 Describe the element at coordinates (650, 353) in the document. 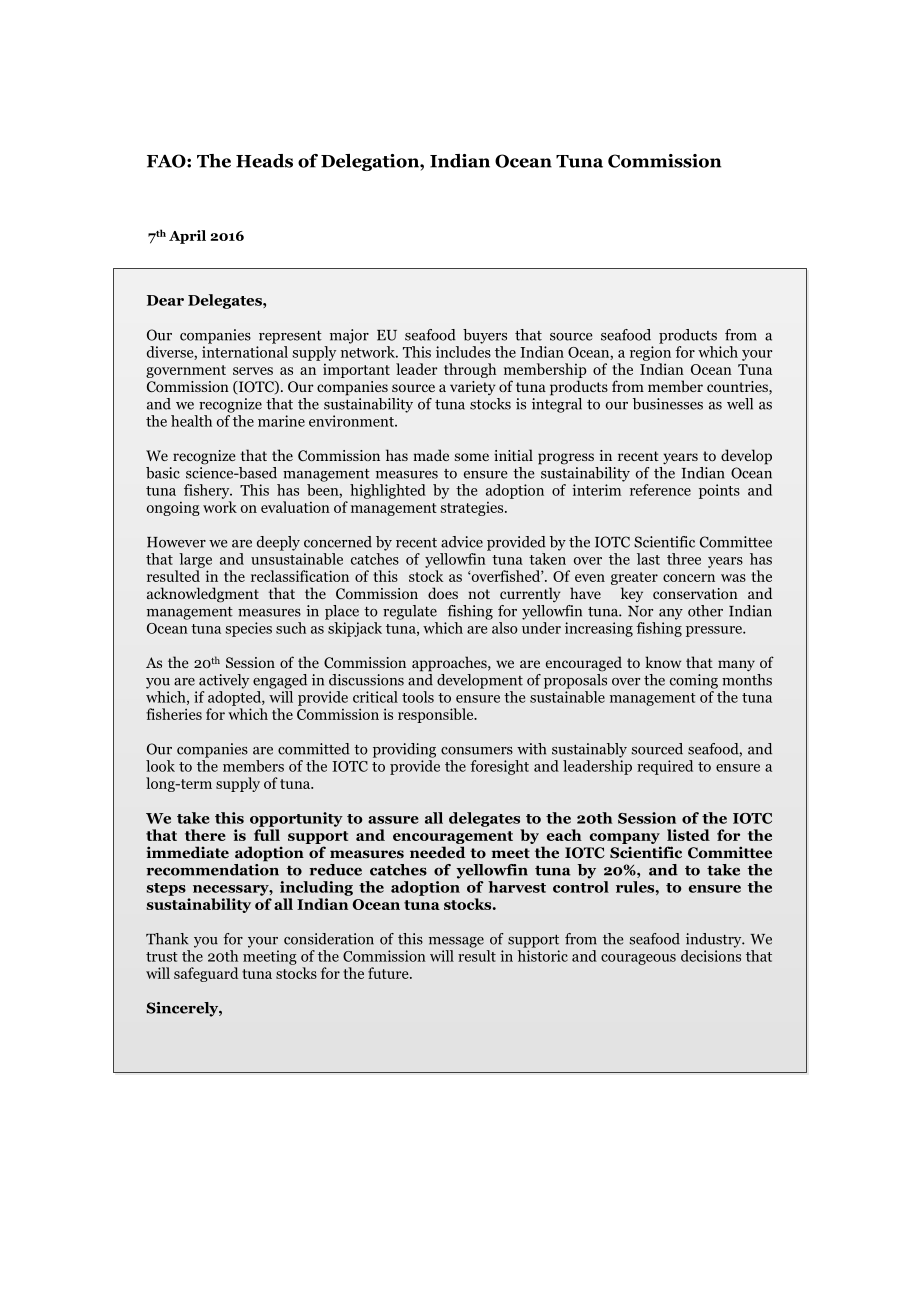

I see `region` at that location.
